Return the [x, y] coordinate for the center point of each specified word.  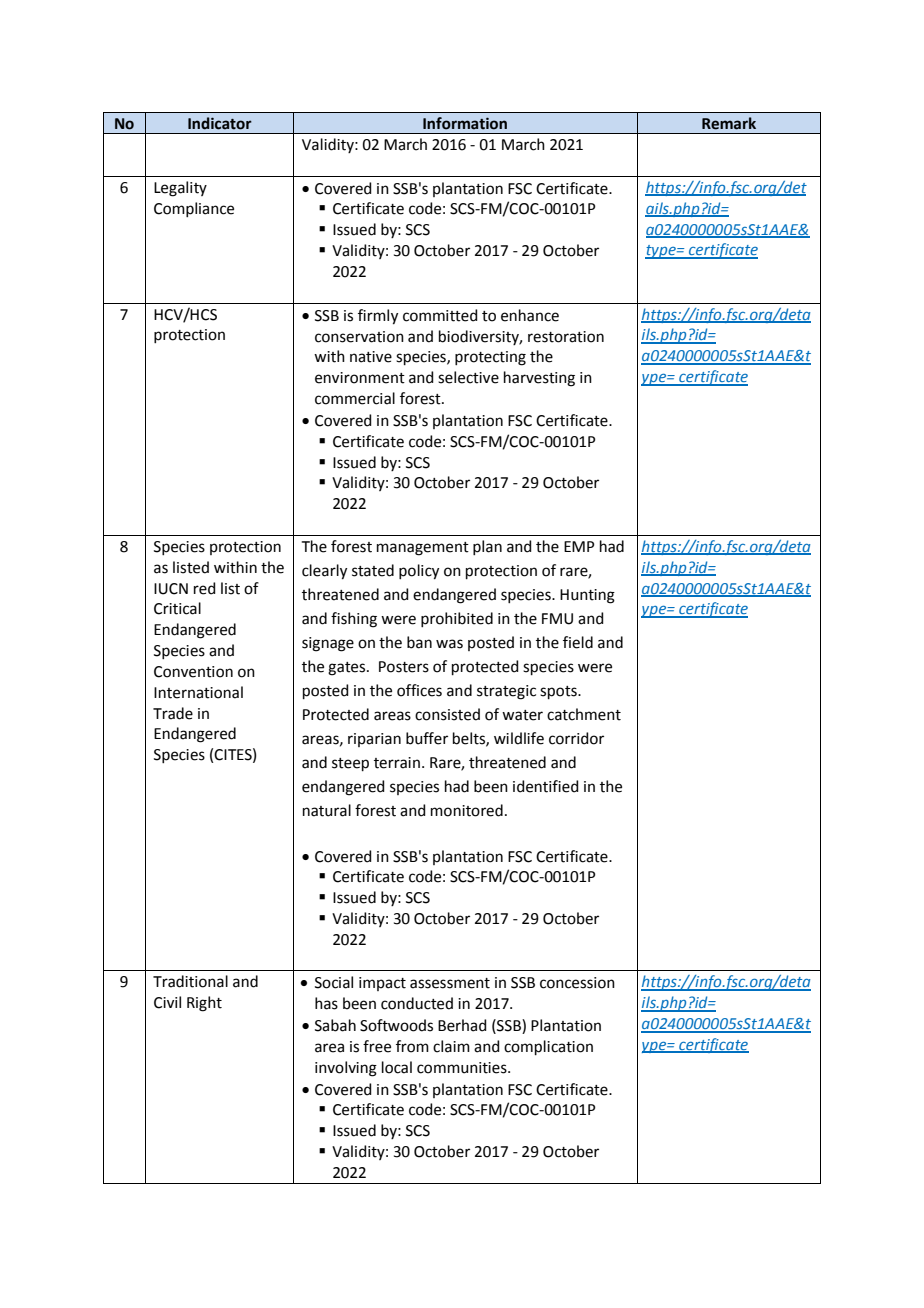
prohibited [457, 619]
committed [440, 315]
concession [577, 983]
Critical [177, 608]
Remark [729, 123]
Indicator [220, 123]
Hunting [587, 596]
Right [204, 1004]
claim [451, 1046]
